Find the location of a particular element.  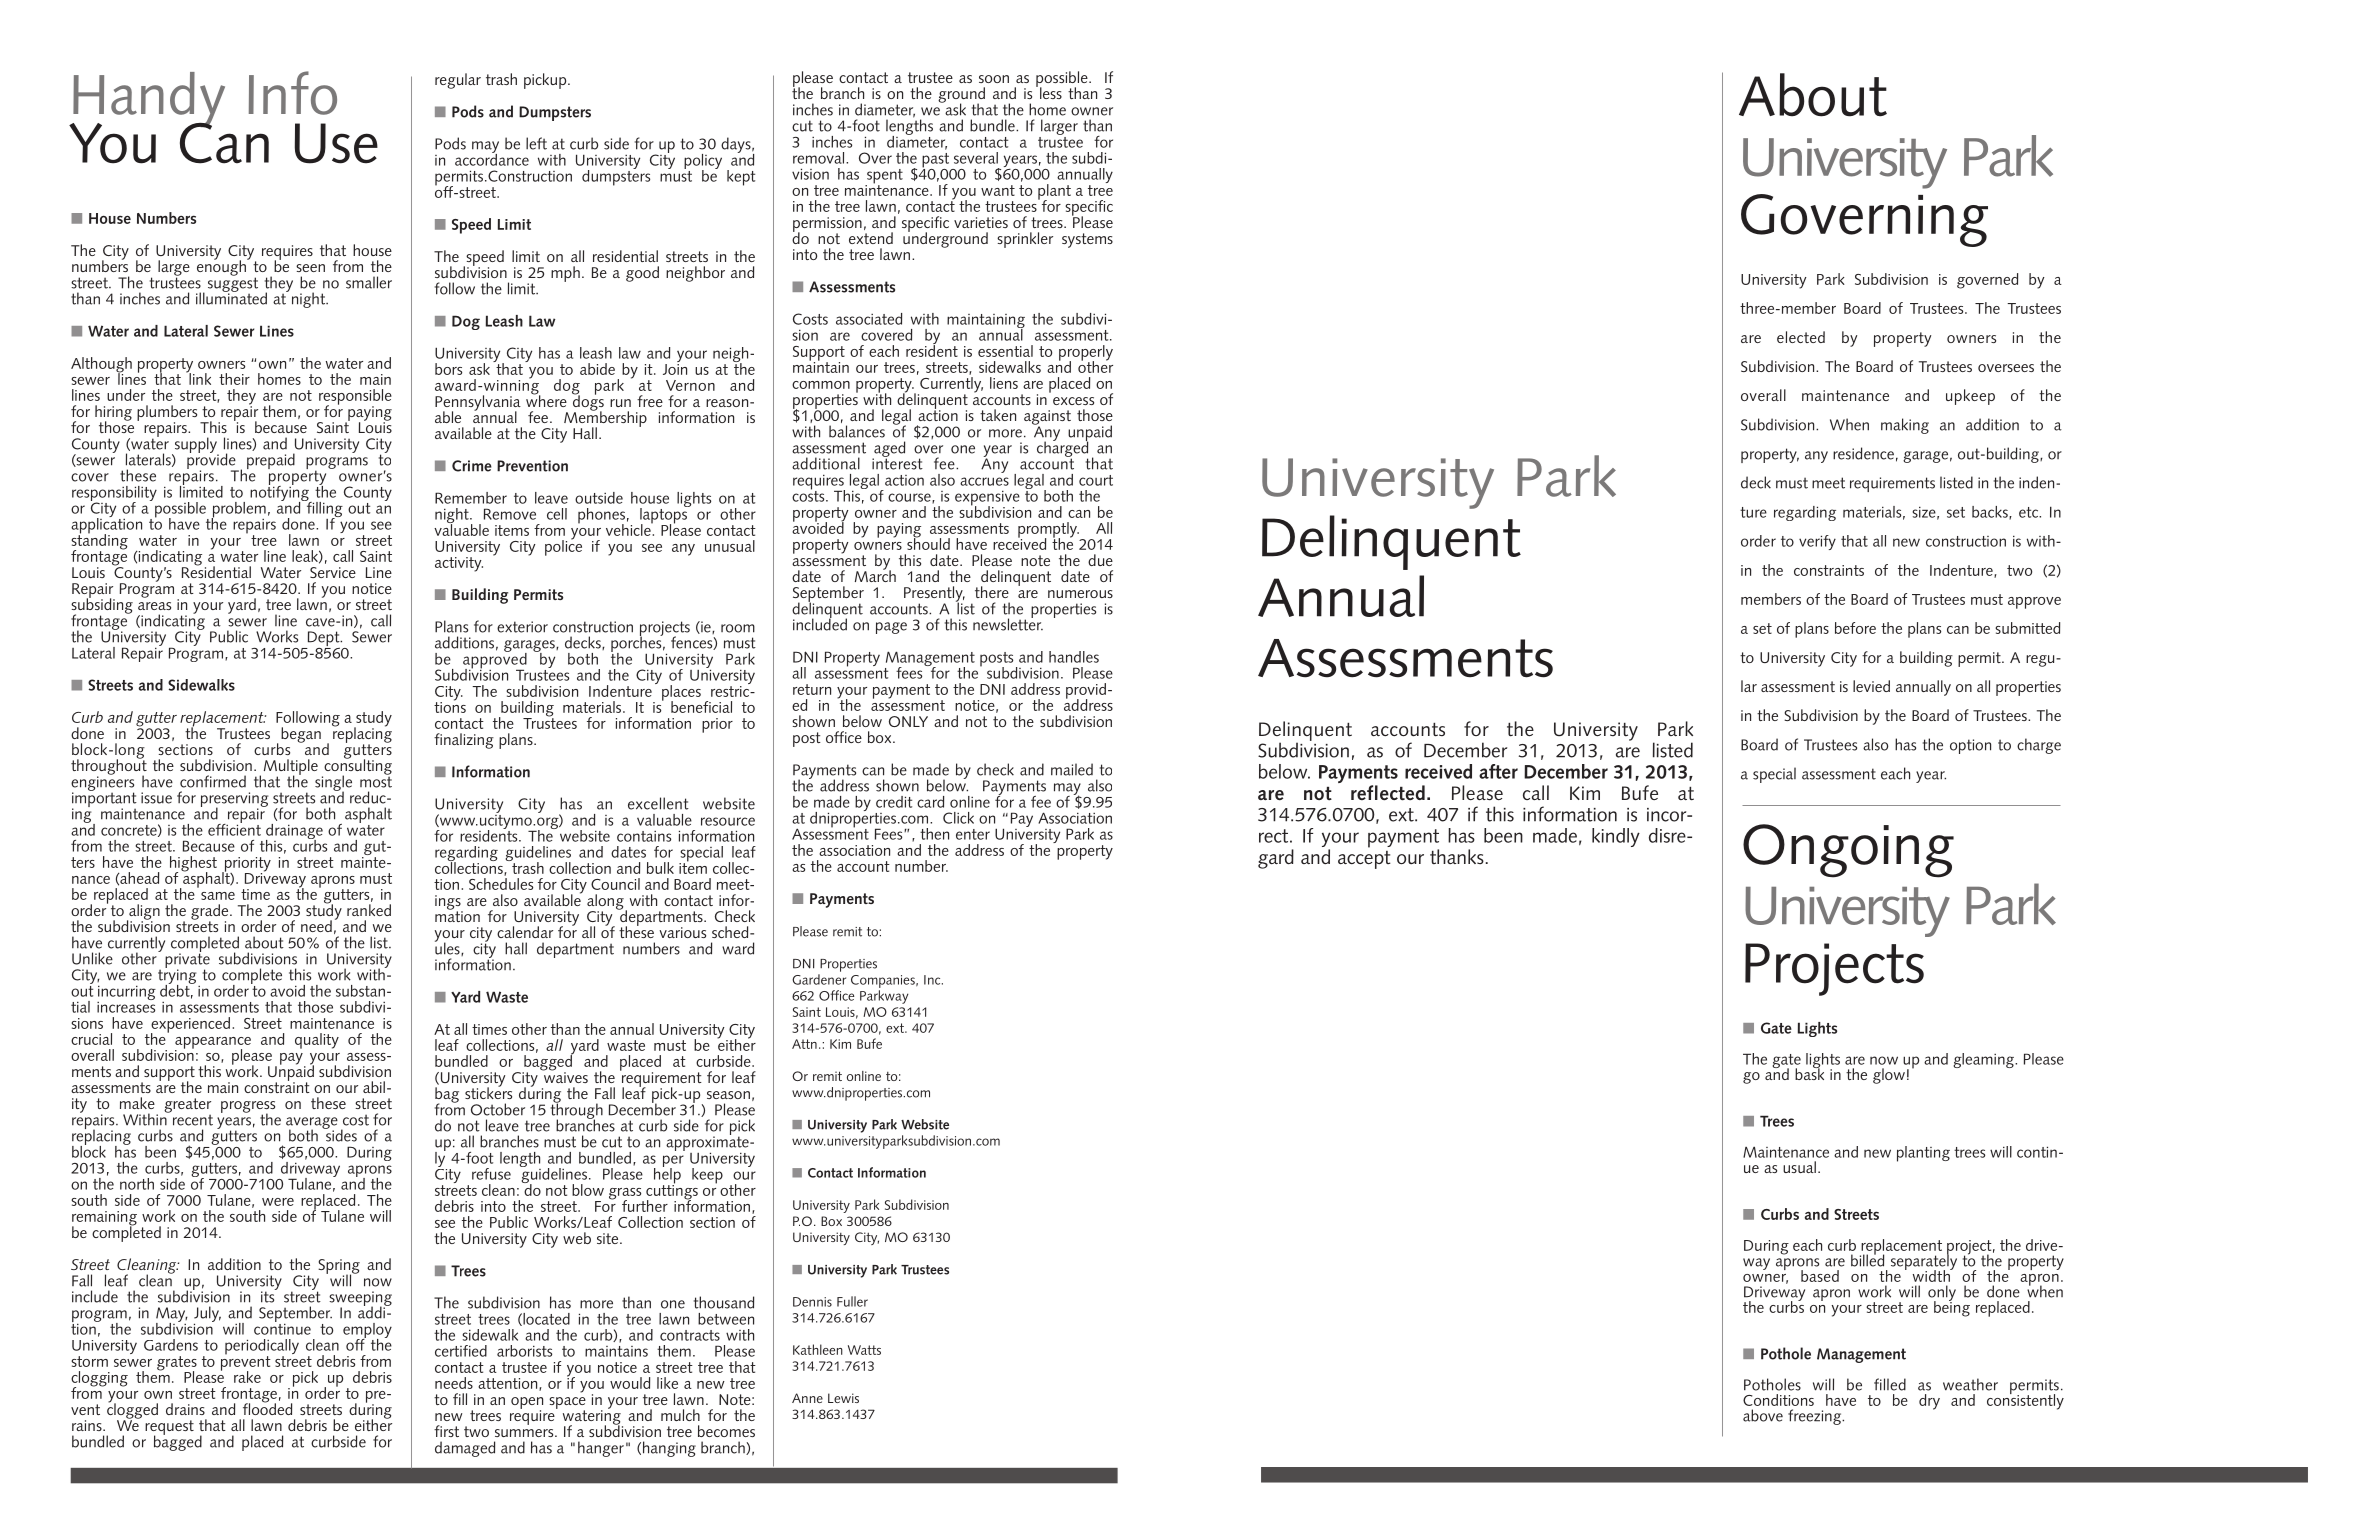

Lewis is located at coordinates (843, 1398).
